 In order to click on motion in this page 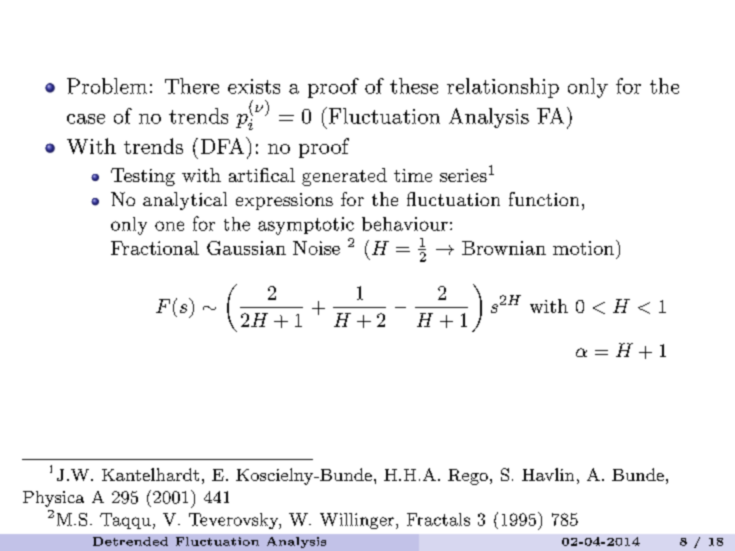, I will do `click(583, 248)`.
